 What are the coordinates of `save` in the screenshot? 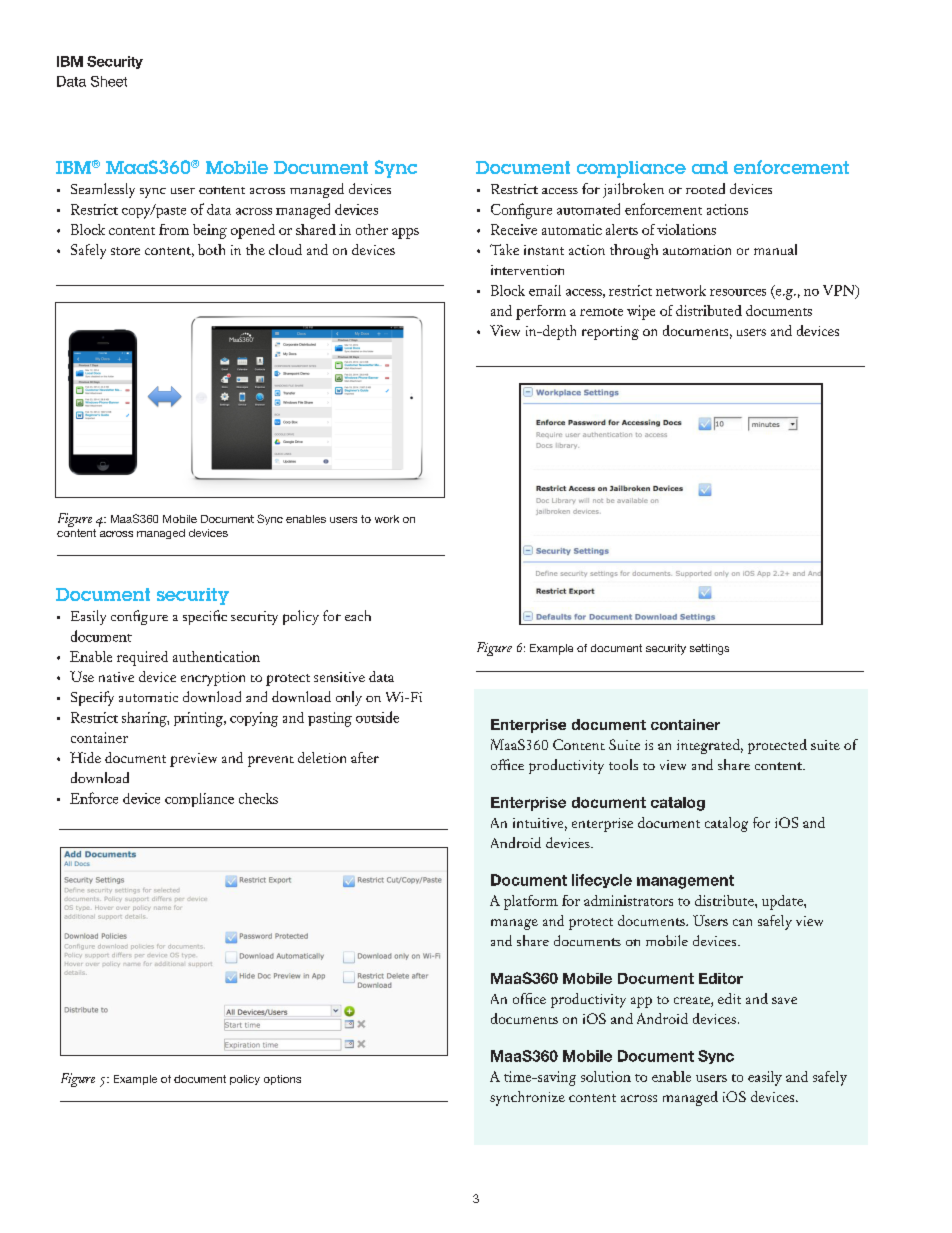 It's located at (784, 1000).
